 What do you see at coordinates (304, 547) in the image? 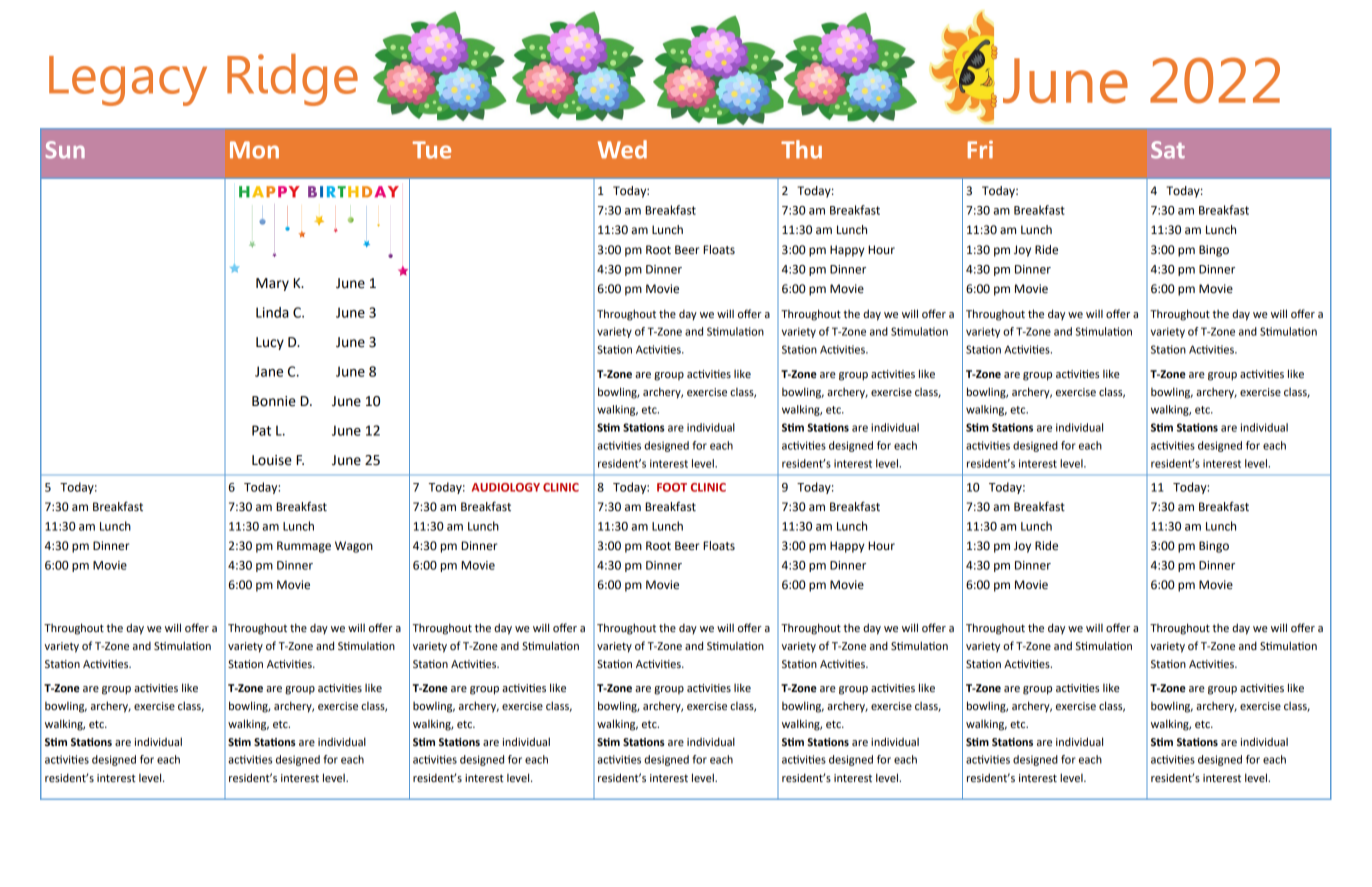
I see `Rummage` at bounding box center [304, 547].
